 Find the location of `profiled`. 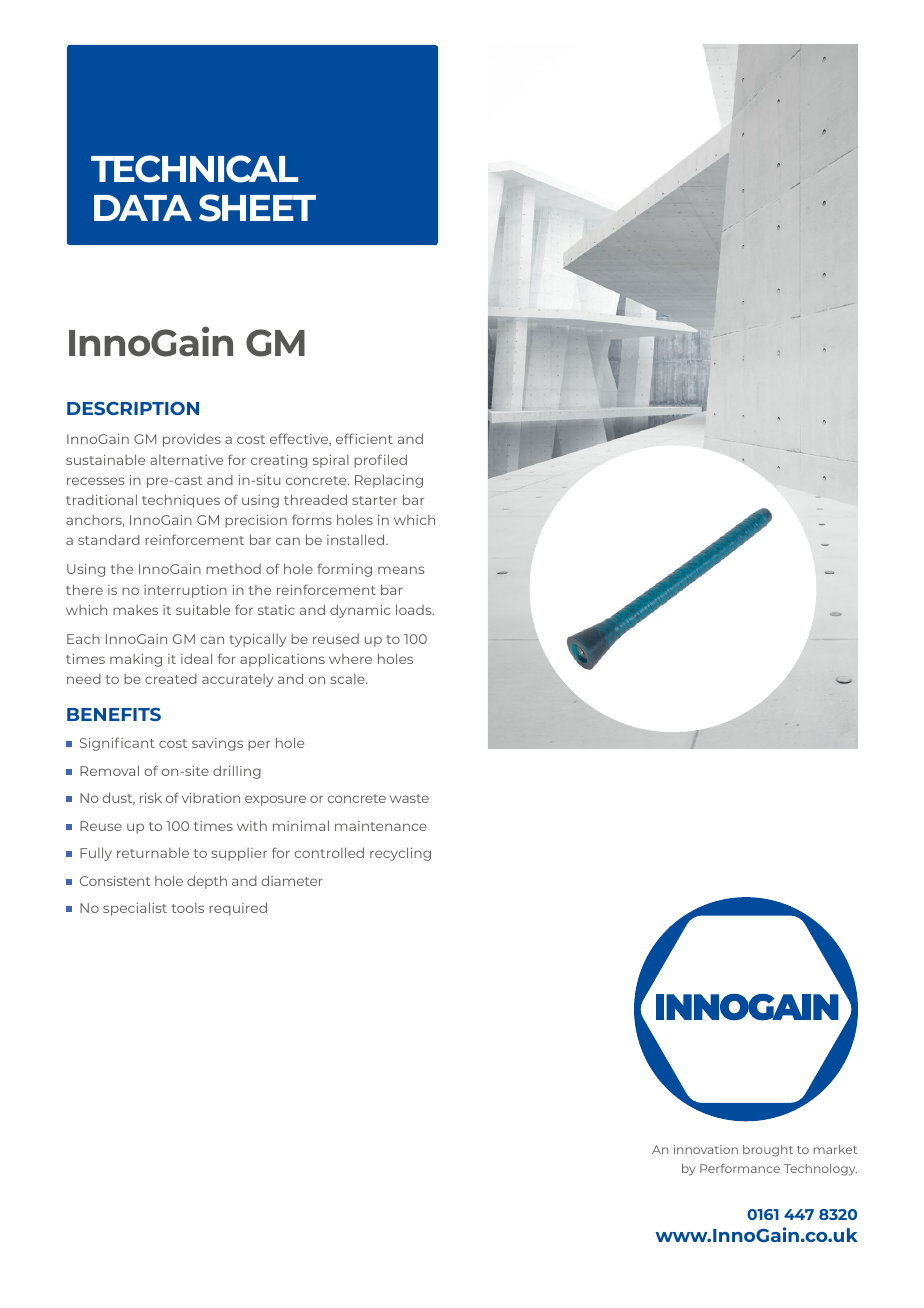

profiled is located at coordinates (380, 461).
